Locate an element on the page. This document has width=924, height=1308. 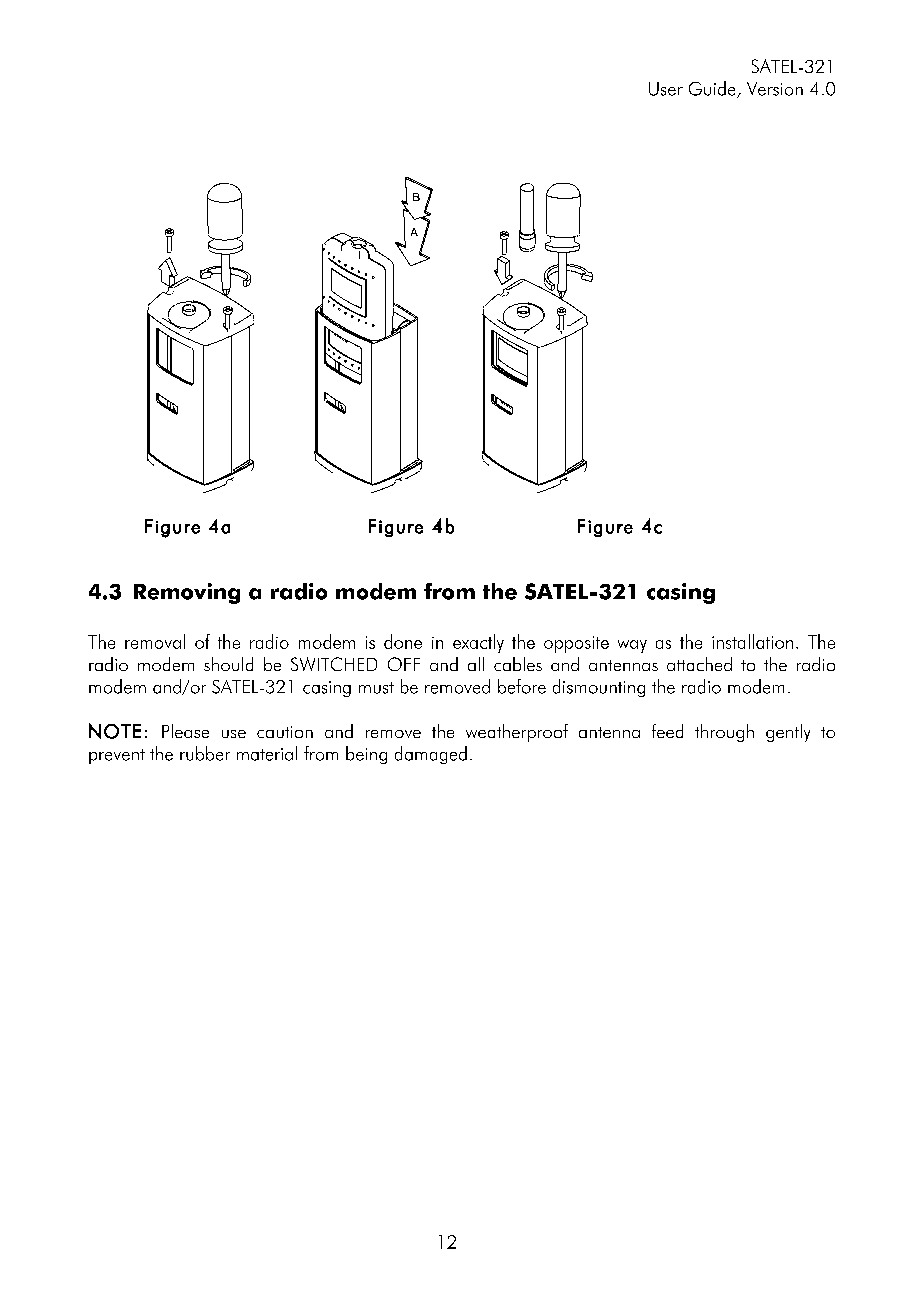
damaged is located at coordinates (431, 755).
